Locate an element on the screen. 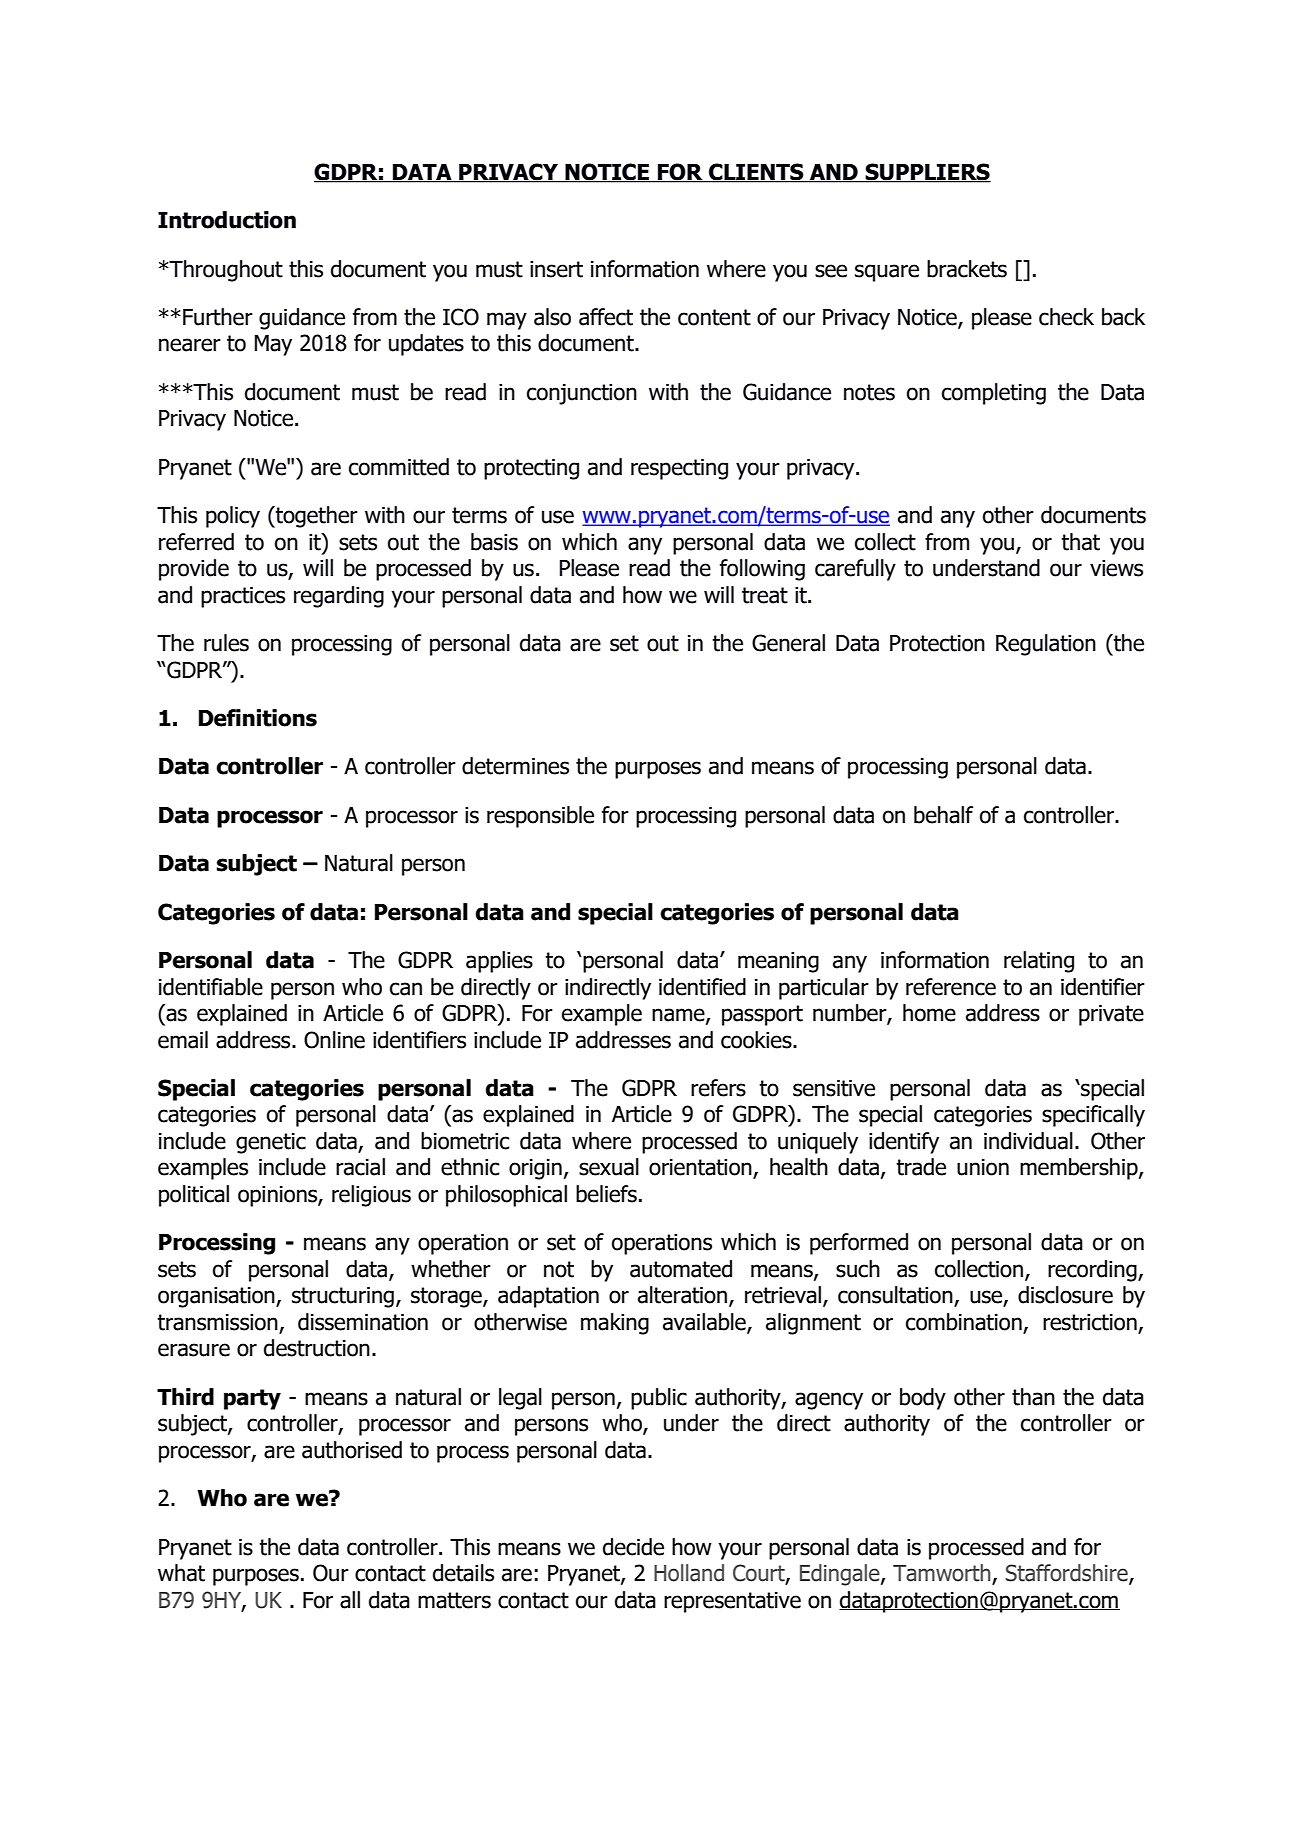  Introduction is located at coordinates (227, 220).
